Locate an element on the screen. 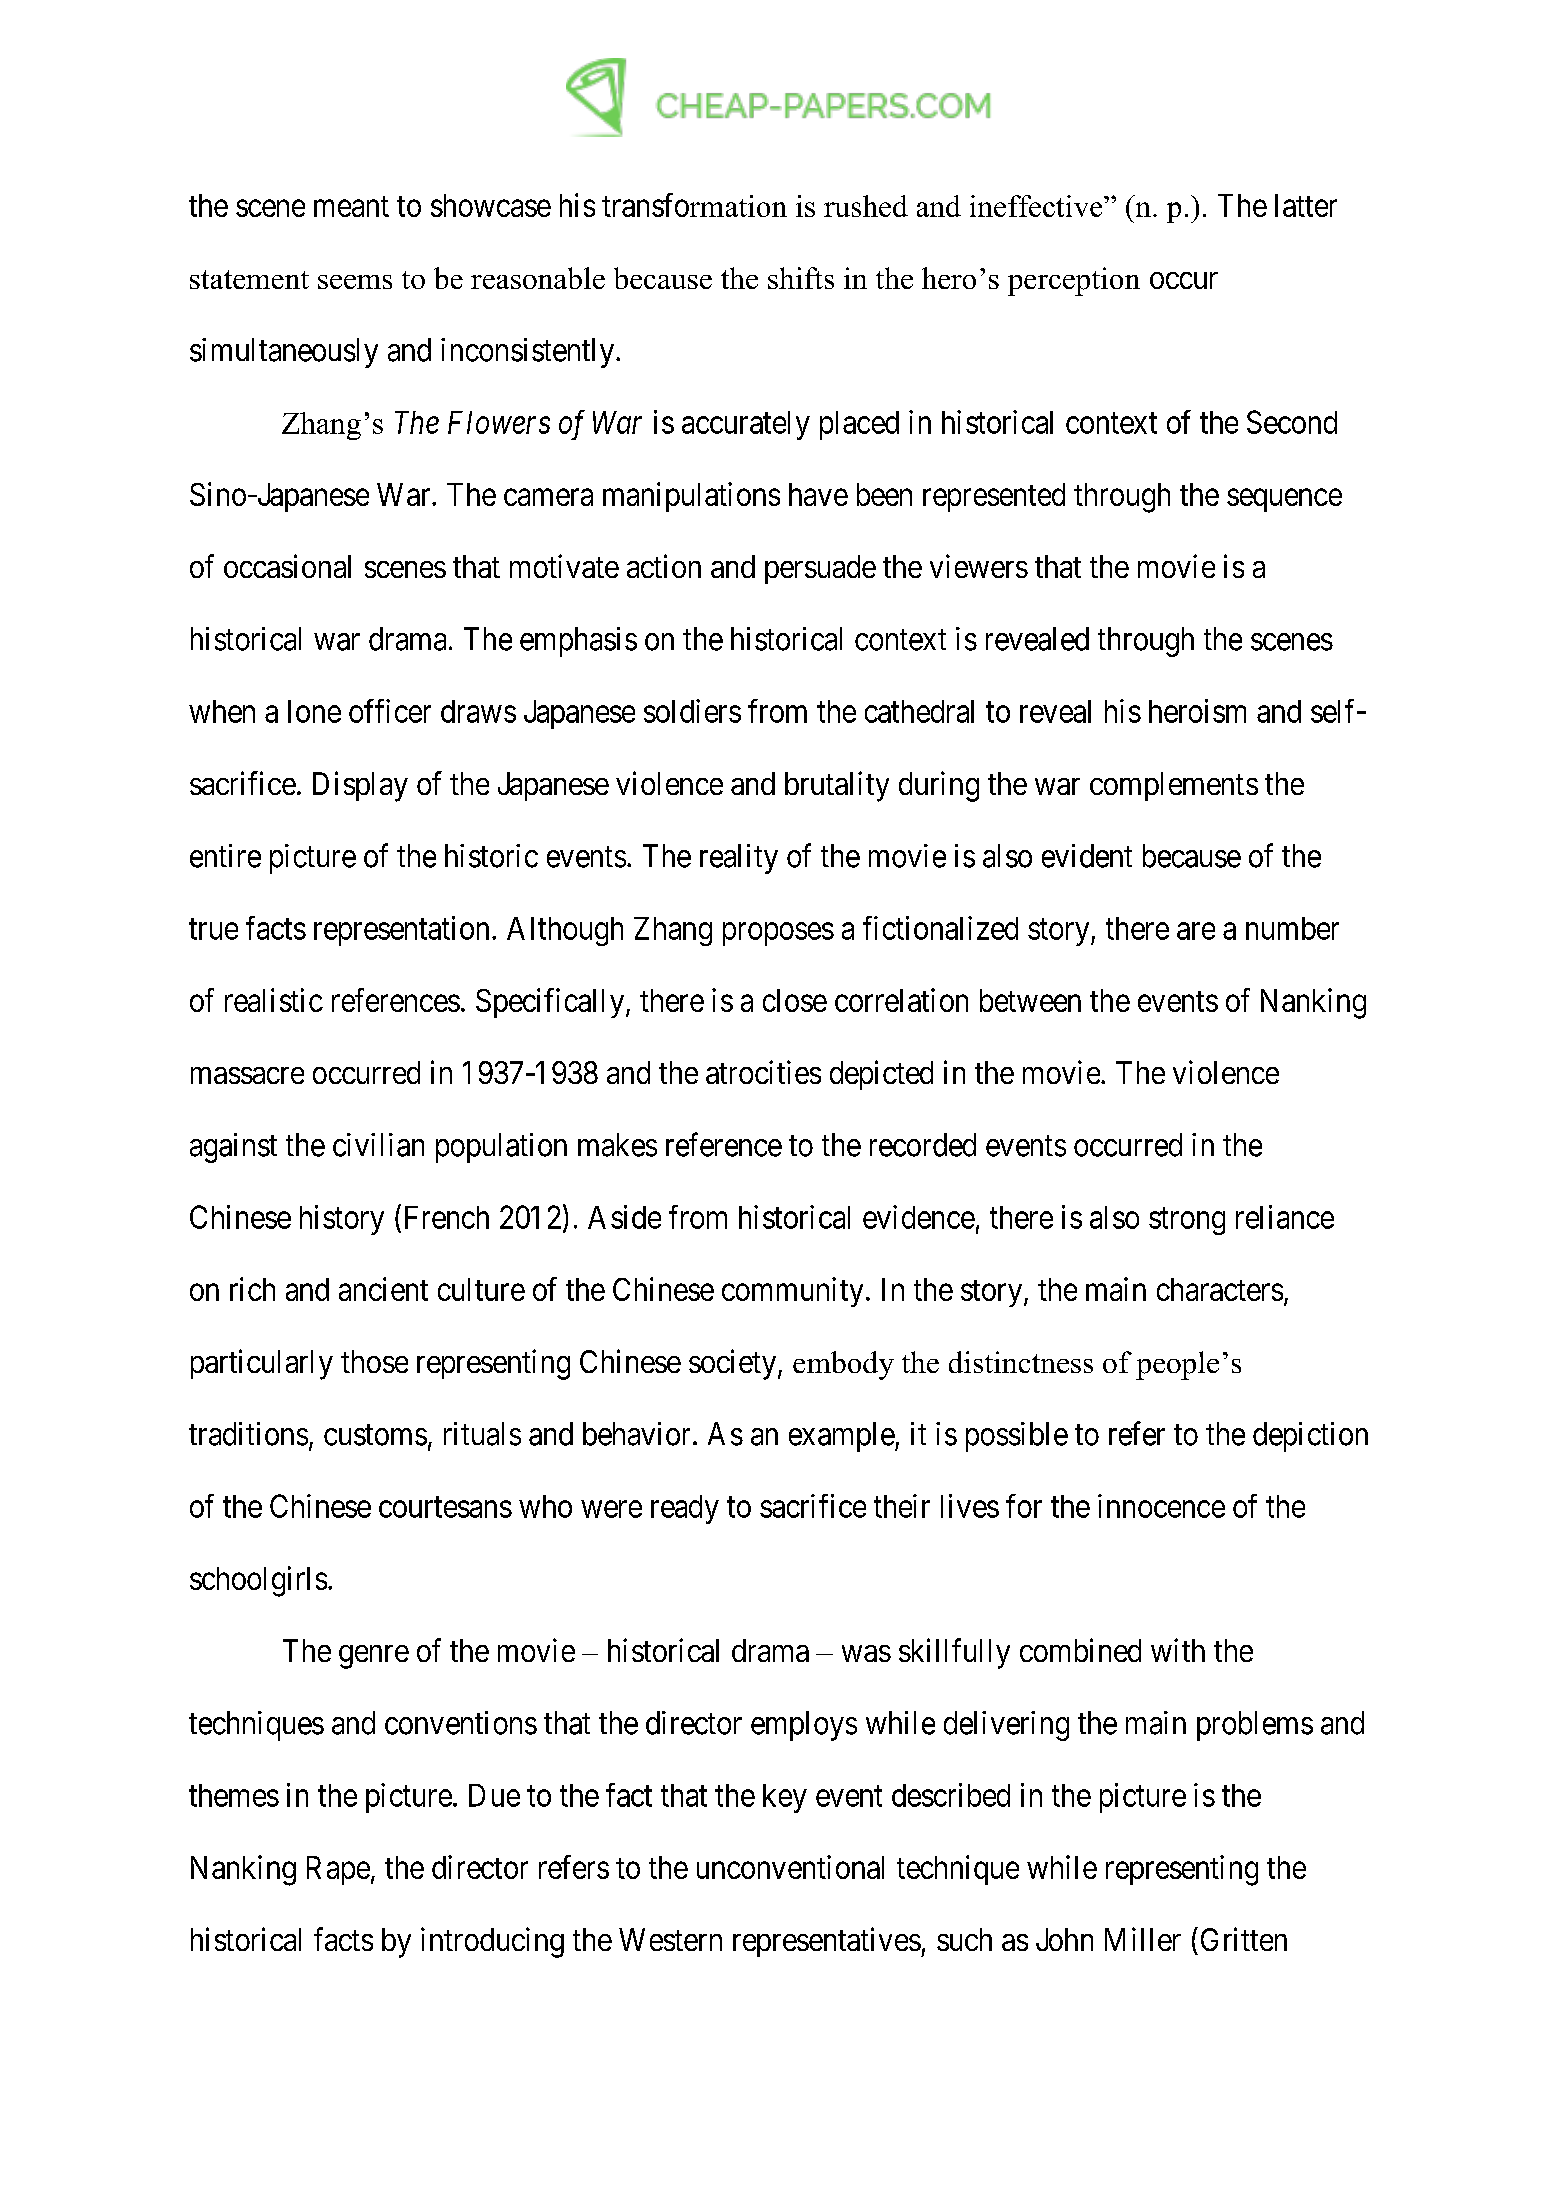 This screenshot has width=1559, height=2204. Miller is located at coordinates (1143, 1939).
